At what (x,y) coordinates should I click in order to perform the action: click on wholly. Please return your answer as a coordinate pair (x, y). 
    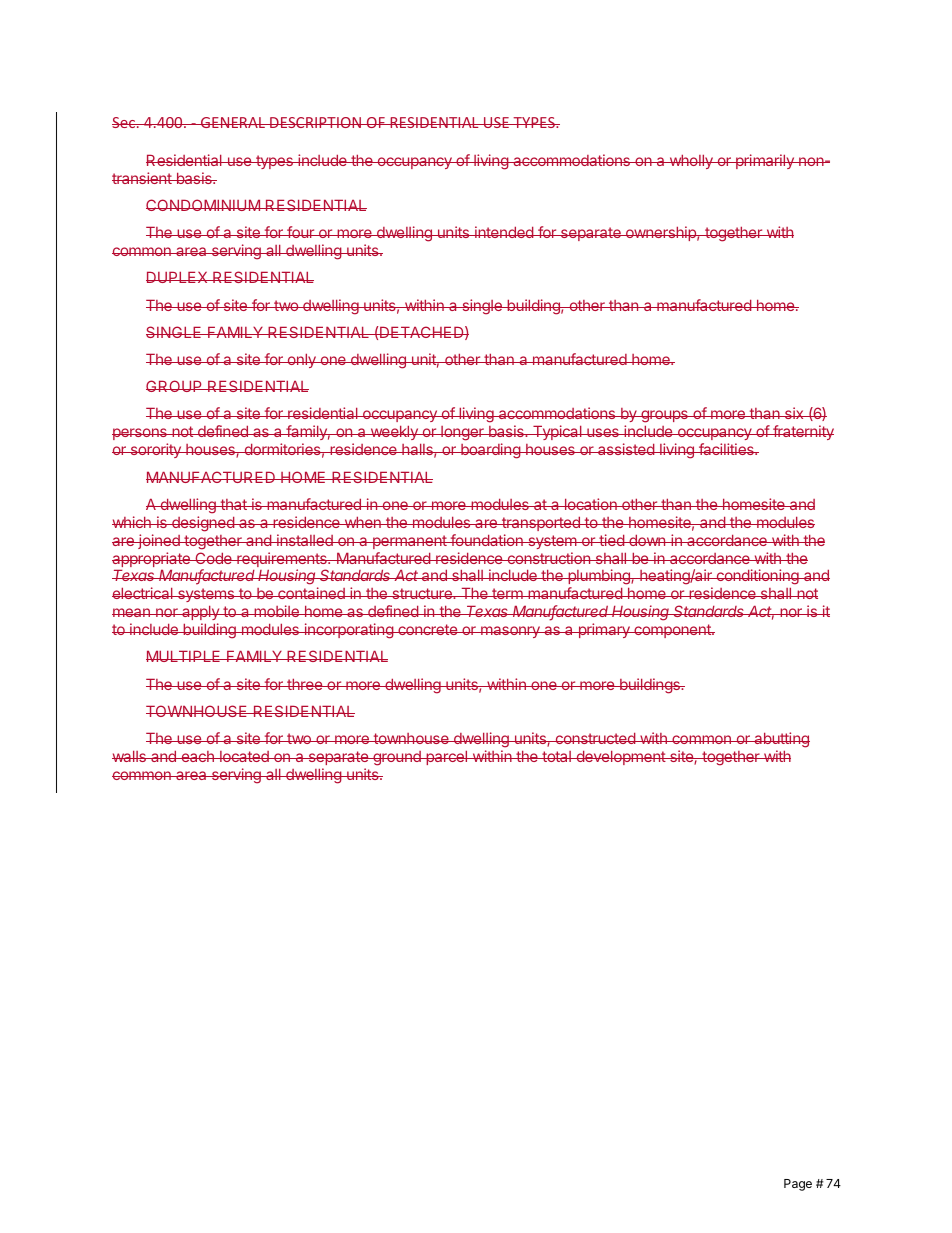
    Looking at the image, I should click on (691, 161).
